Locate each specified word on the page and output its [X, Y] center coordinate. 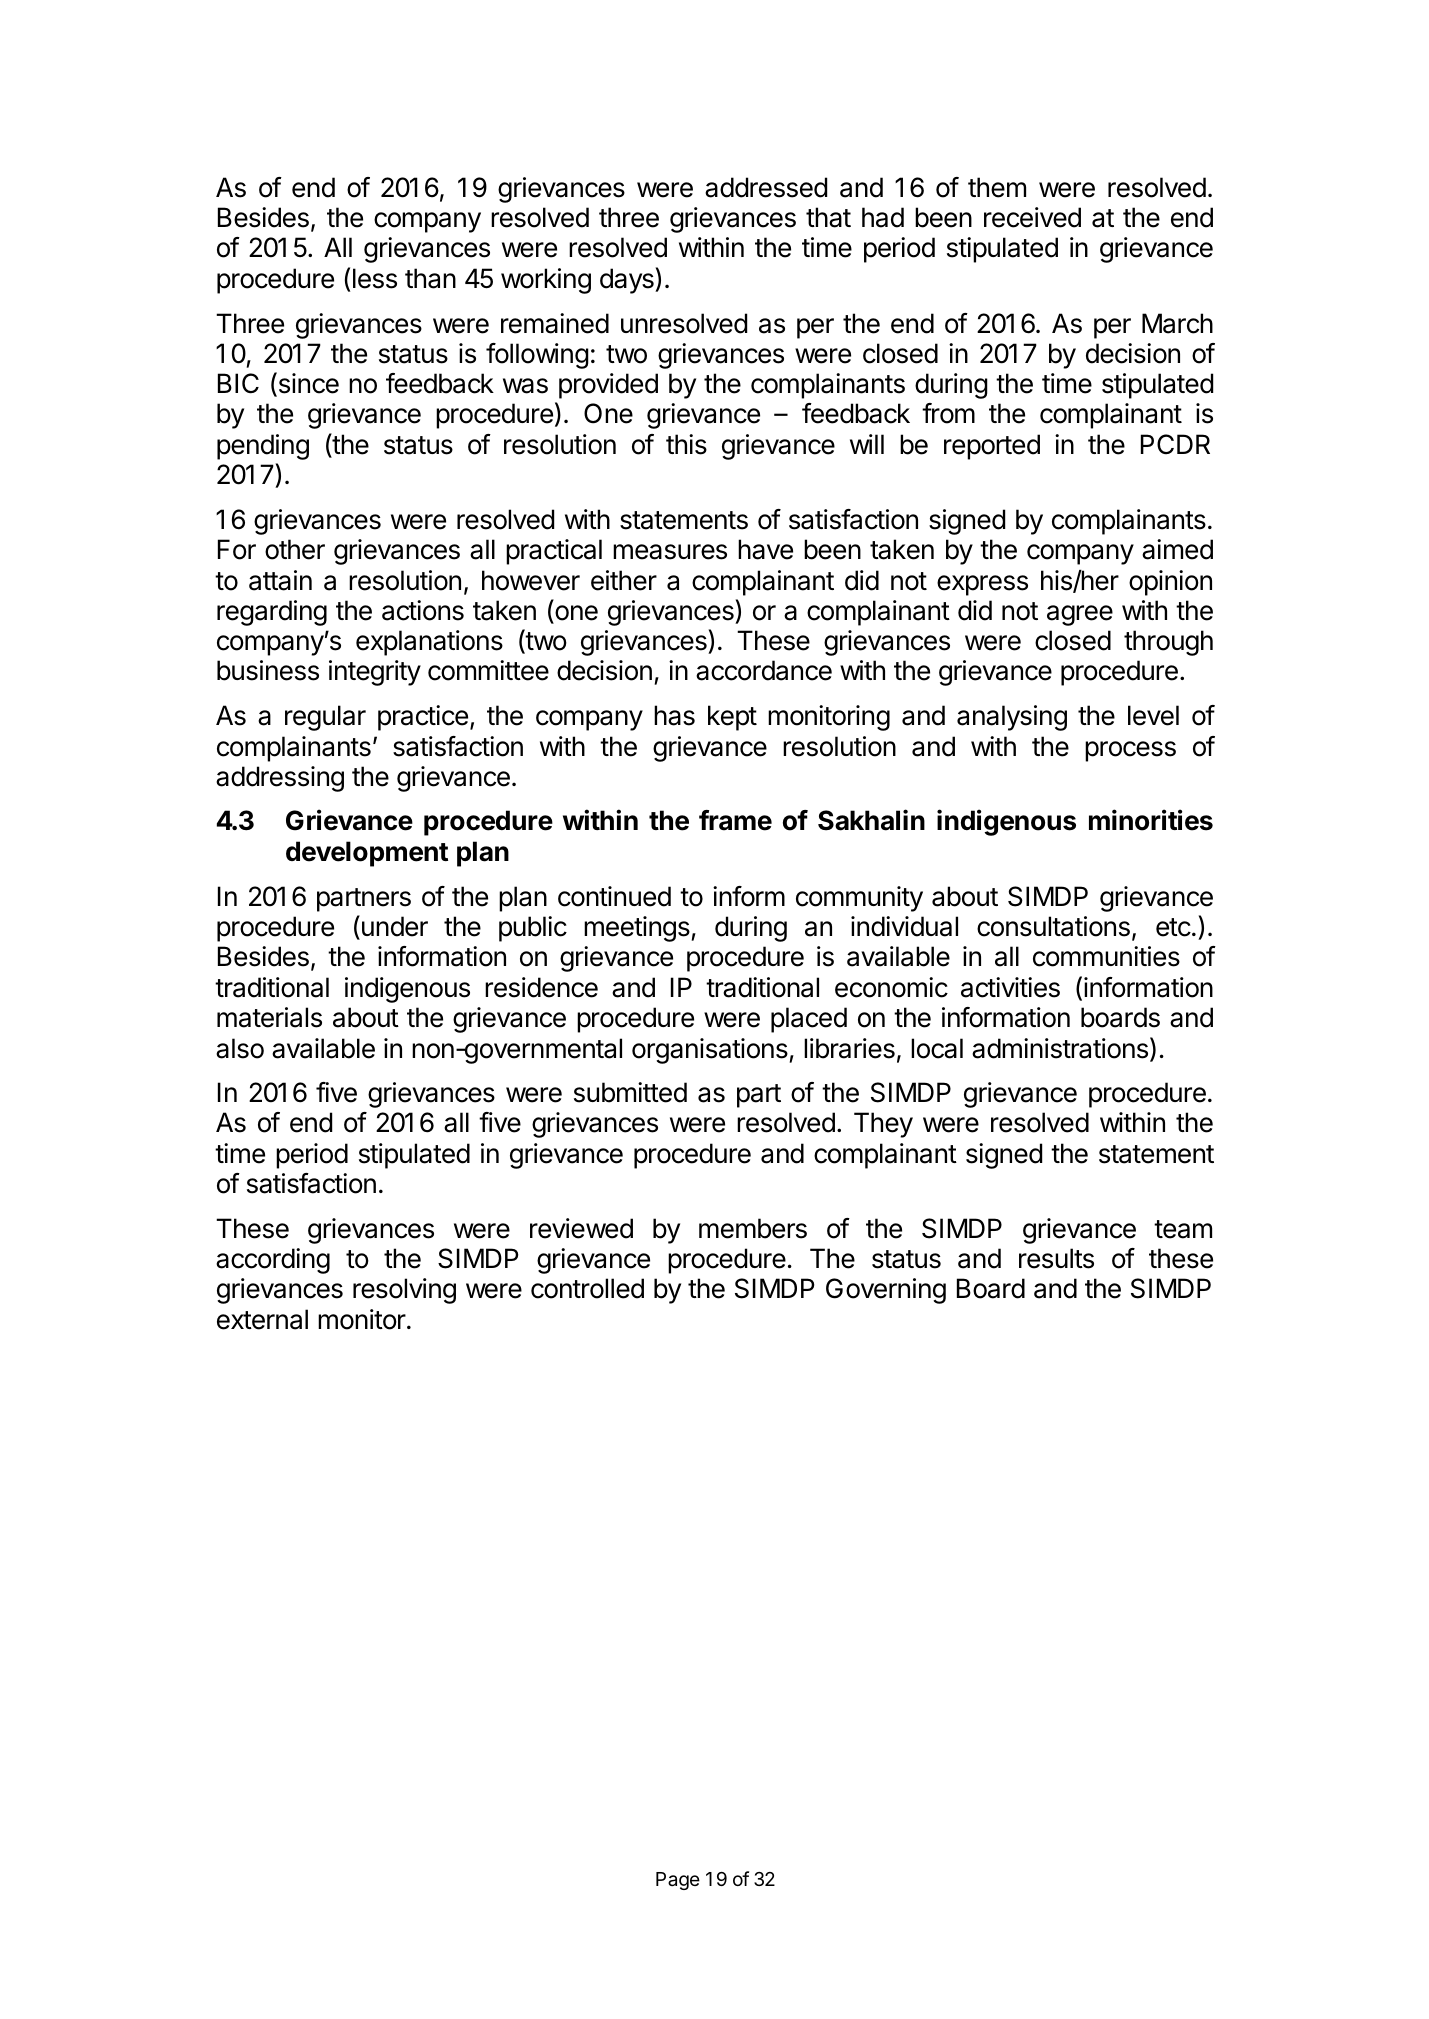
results [1056, 1258]
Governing [886, 1291]
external [262, 1319]
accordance [764, 670]
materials [269, 1017]
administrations [1060, 1048]
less [375, 278]
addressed [766, 187]
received [1032, 217]
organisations [710, 1051]
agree [1080, 615]
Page [678, 1881]
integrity [375, 673]
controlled [587, 1288]
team [1183, 1229]
